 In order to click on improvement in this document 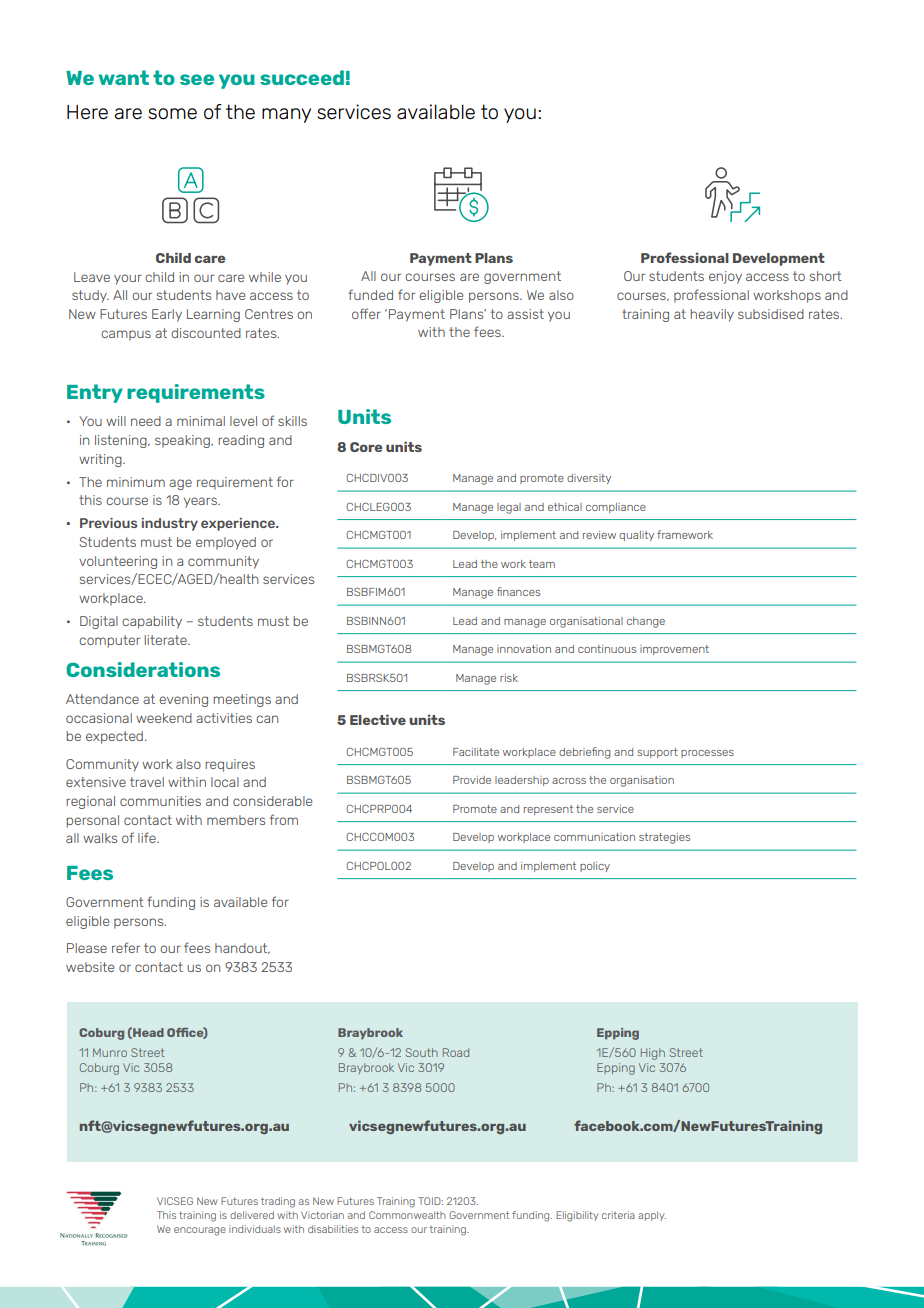, I will do `click(674, 650)`.
